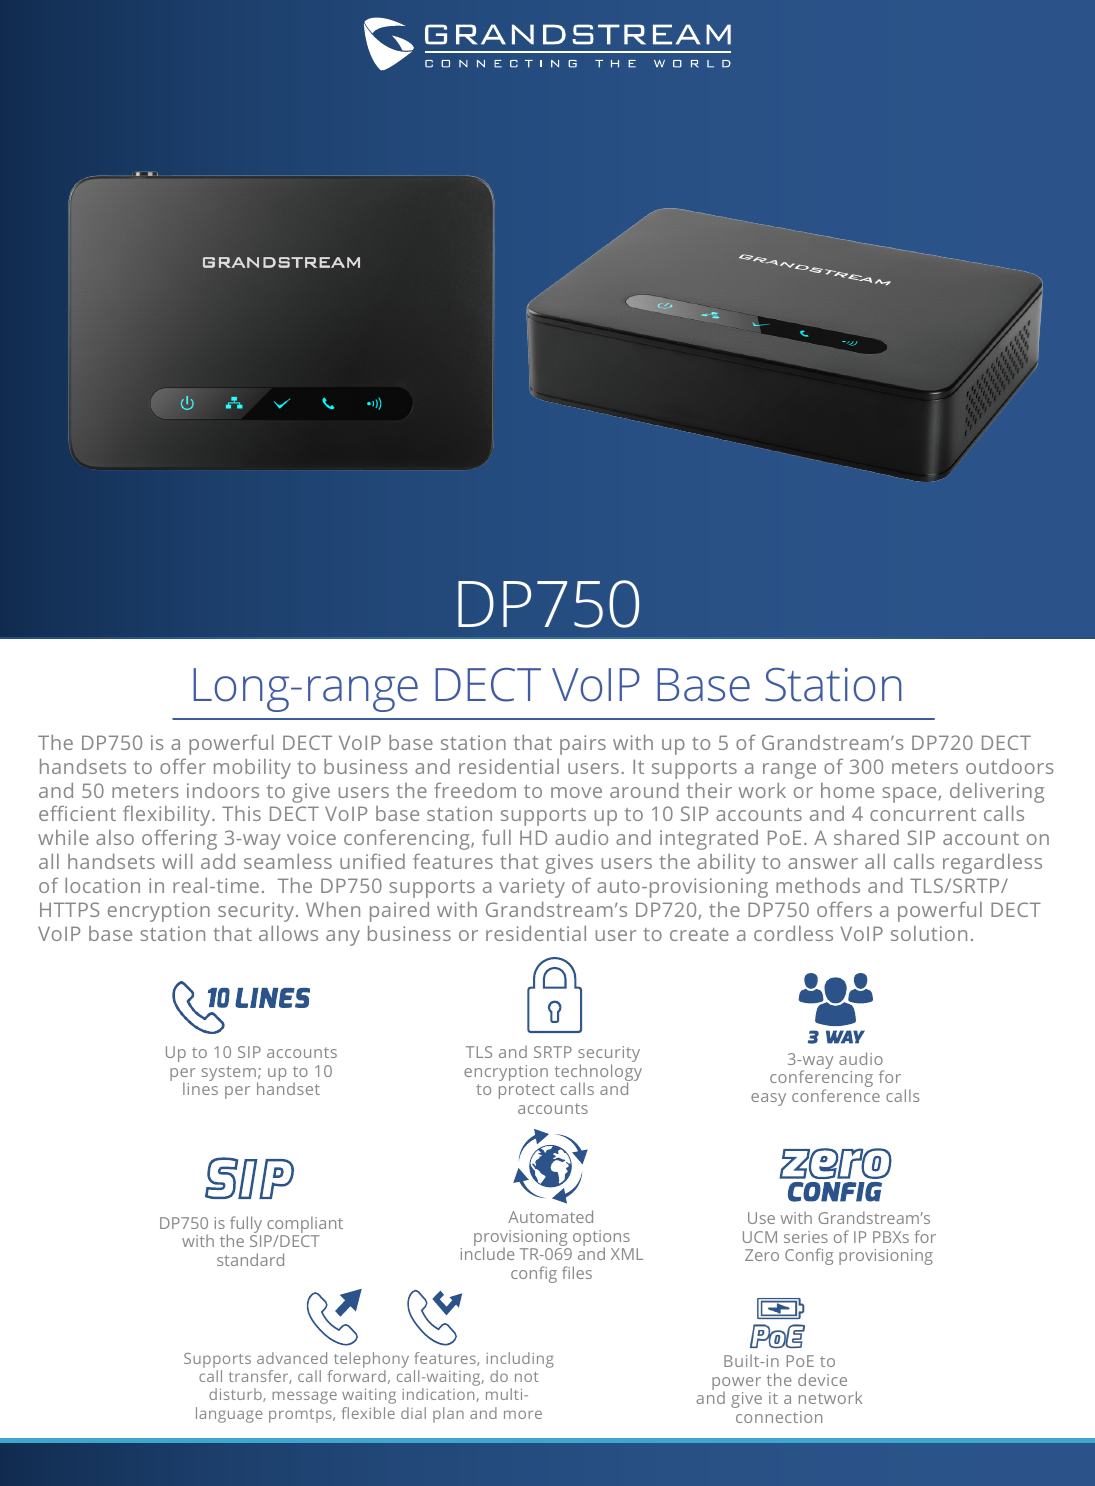 This page has height=1486, width=1095. Describe the element at coordinates (252, 769) in the page. I see `mobility` at that location.
